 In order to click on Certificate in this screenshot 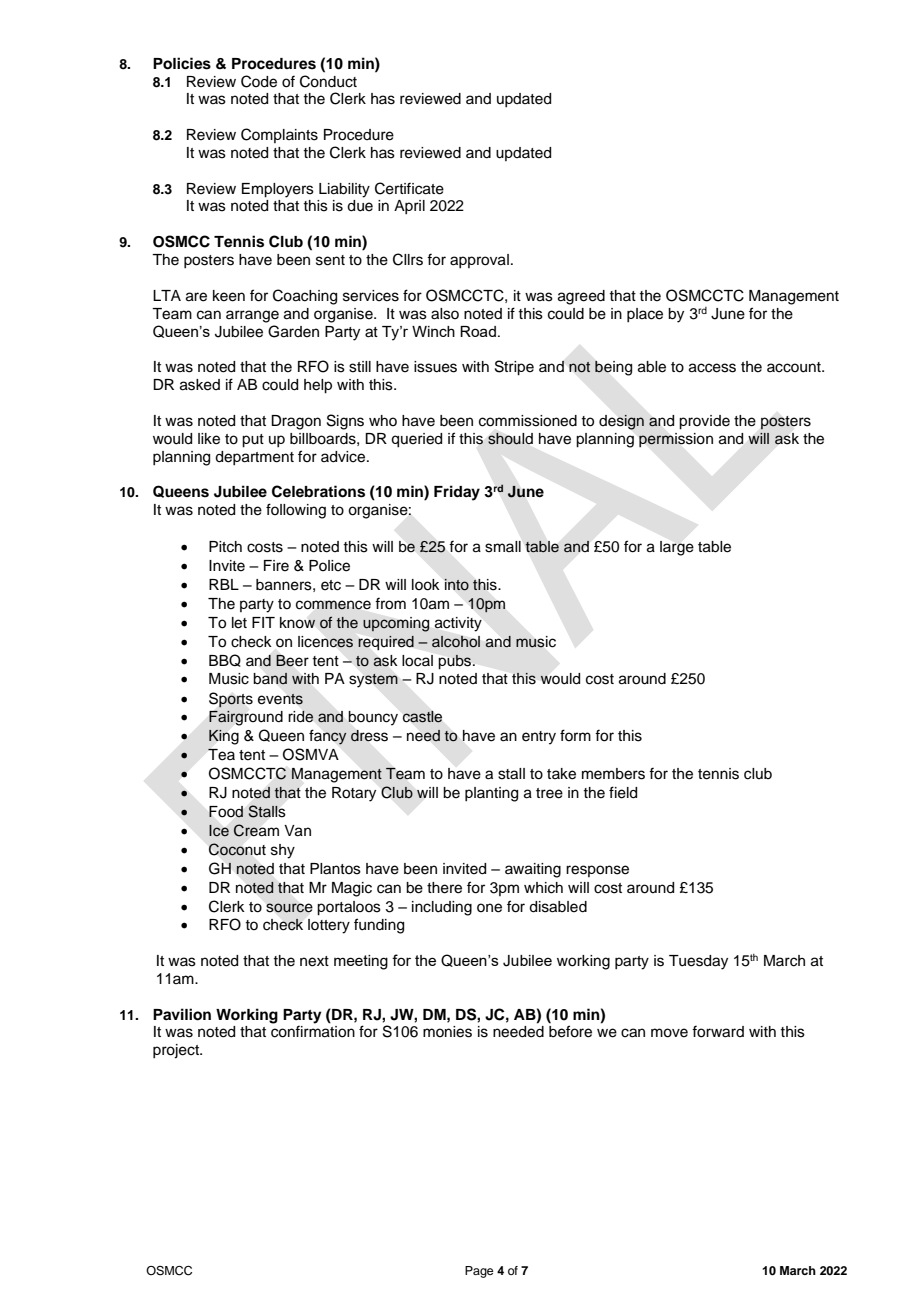, I will do `click(409, 188)`.
